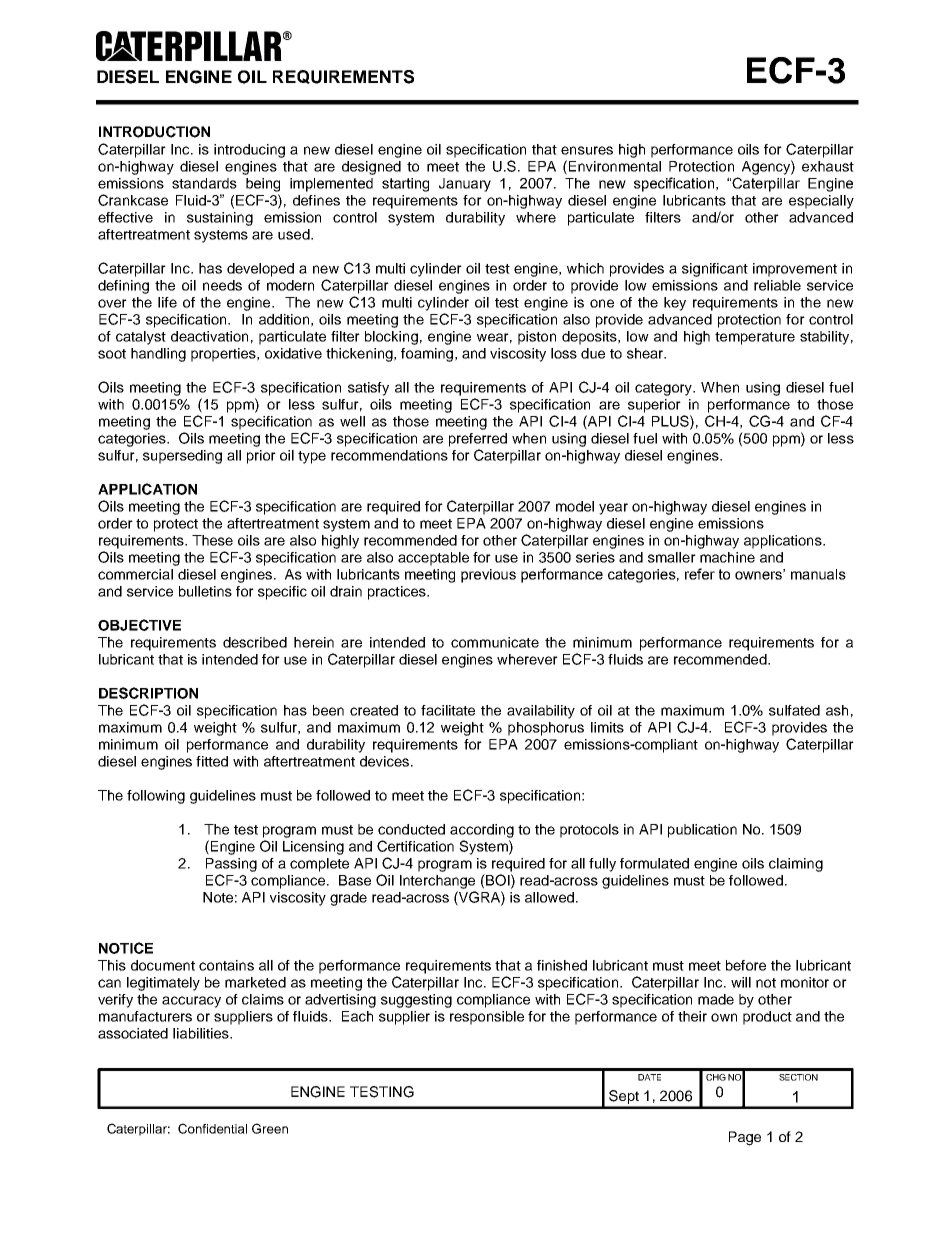 The width and height of the image is (952, 1233). I want to click on introducing, so click(249, 151).
